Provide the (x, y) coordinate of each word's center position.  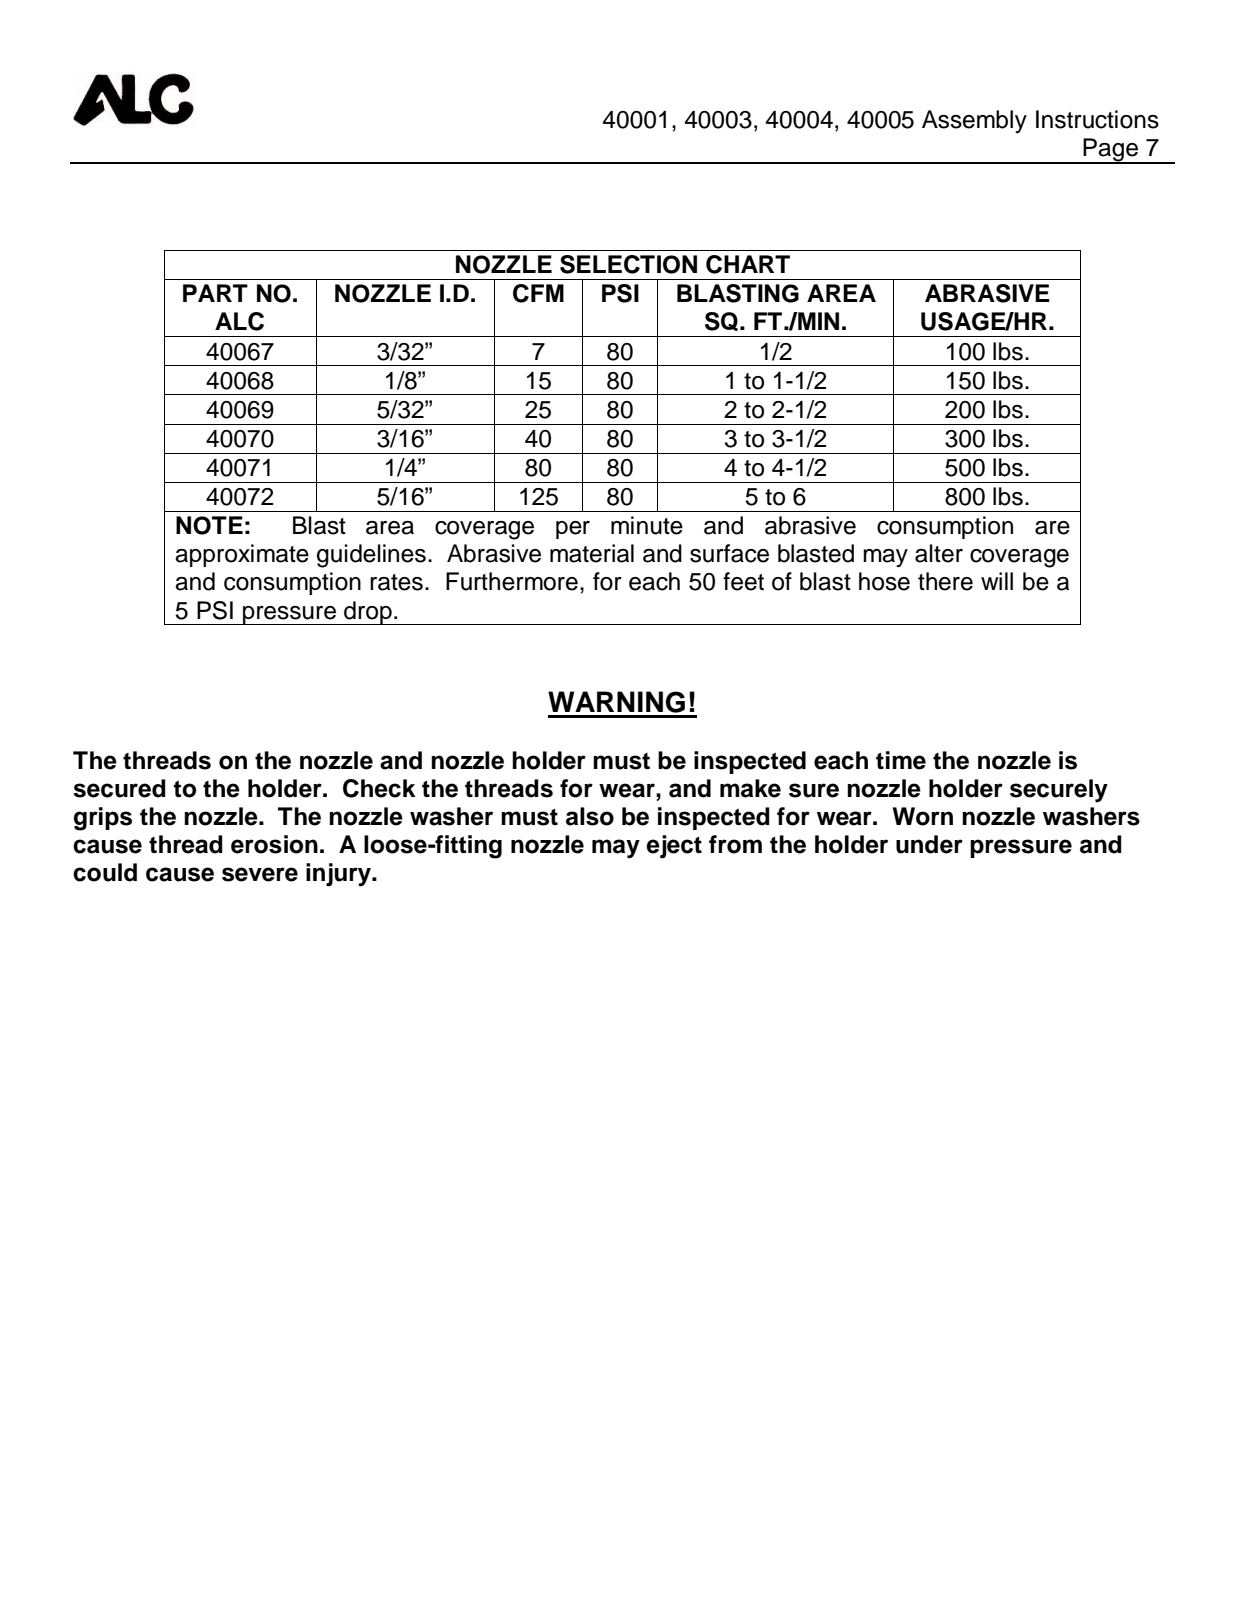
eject (674, 847)
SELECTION (628, 264)
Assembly (974, 121)
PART (215, 293)
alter (939, 553)
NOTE (209, 525)
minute (647, 525)
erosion (274, 844)
